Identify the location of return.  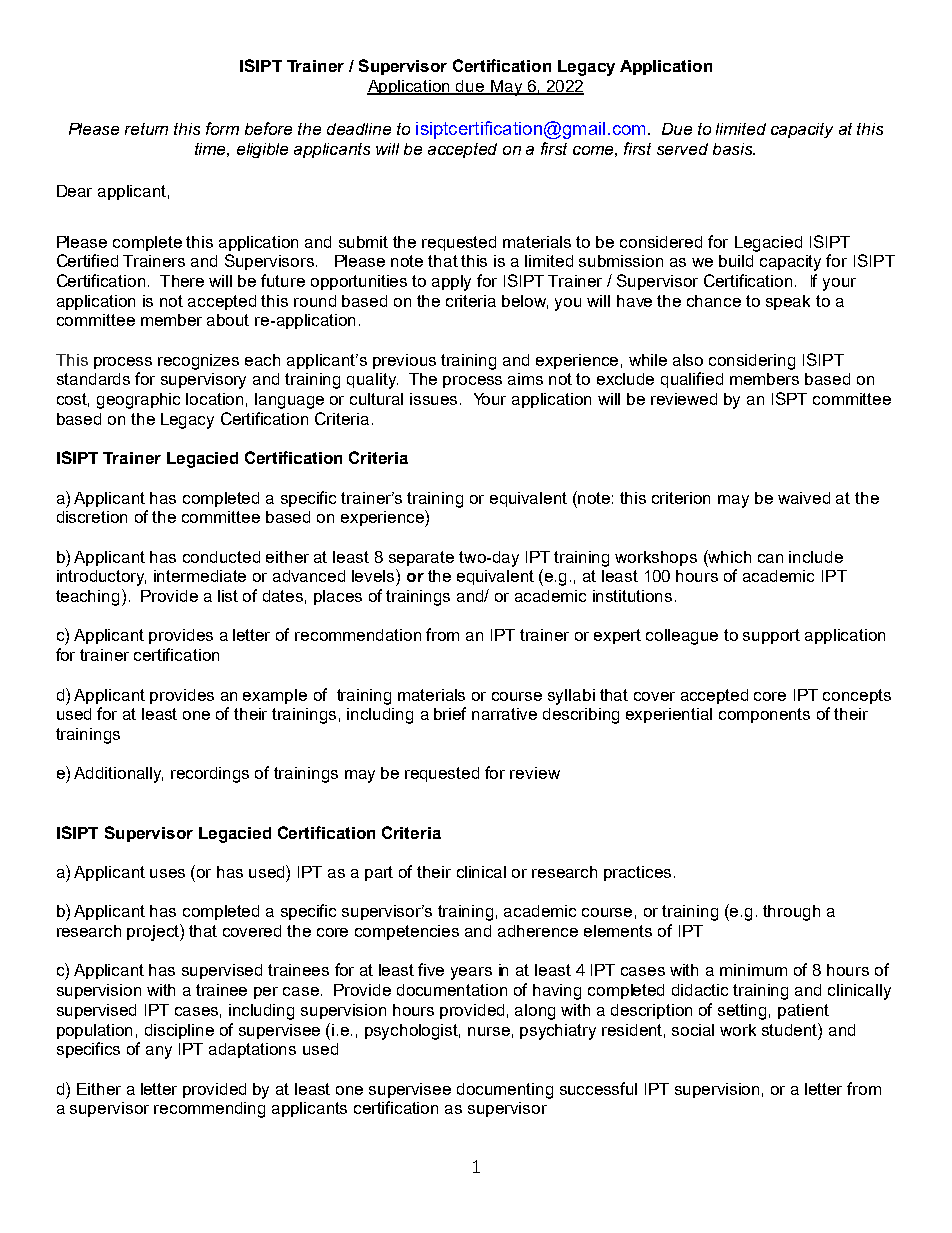
(146, 129).
